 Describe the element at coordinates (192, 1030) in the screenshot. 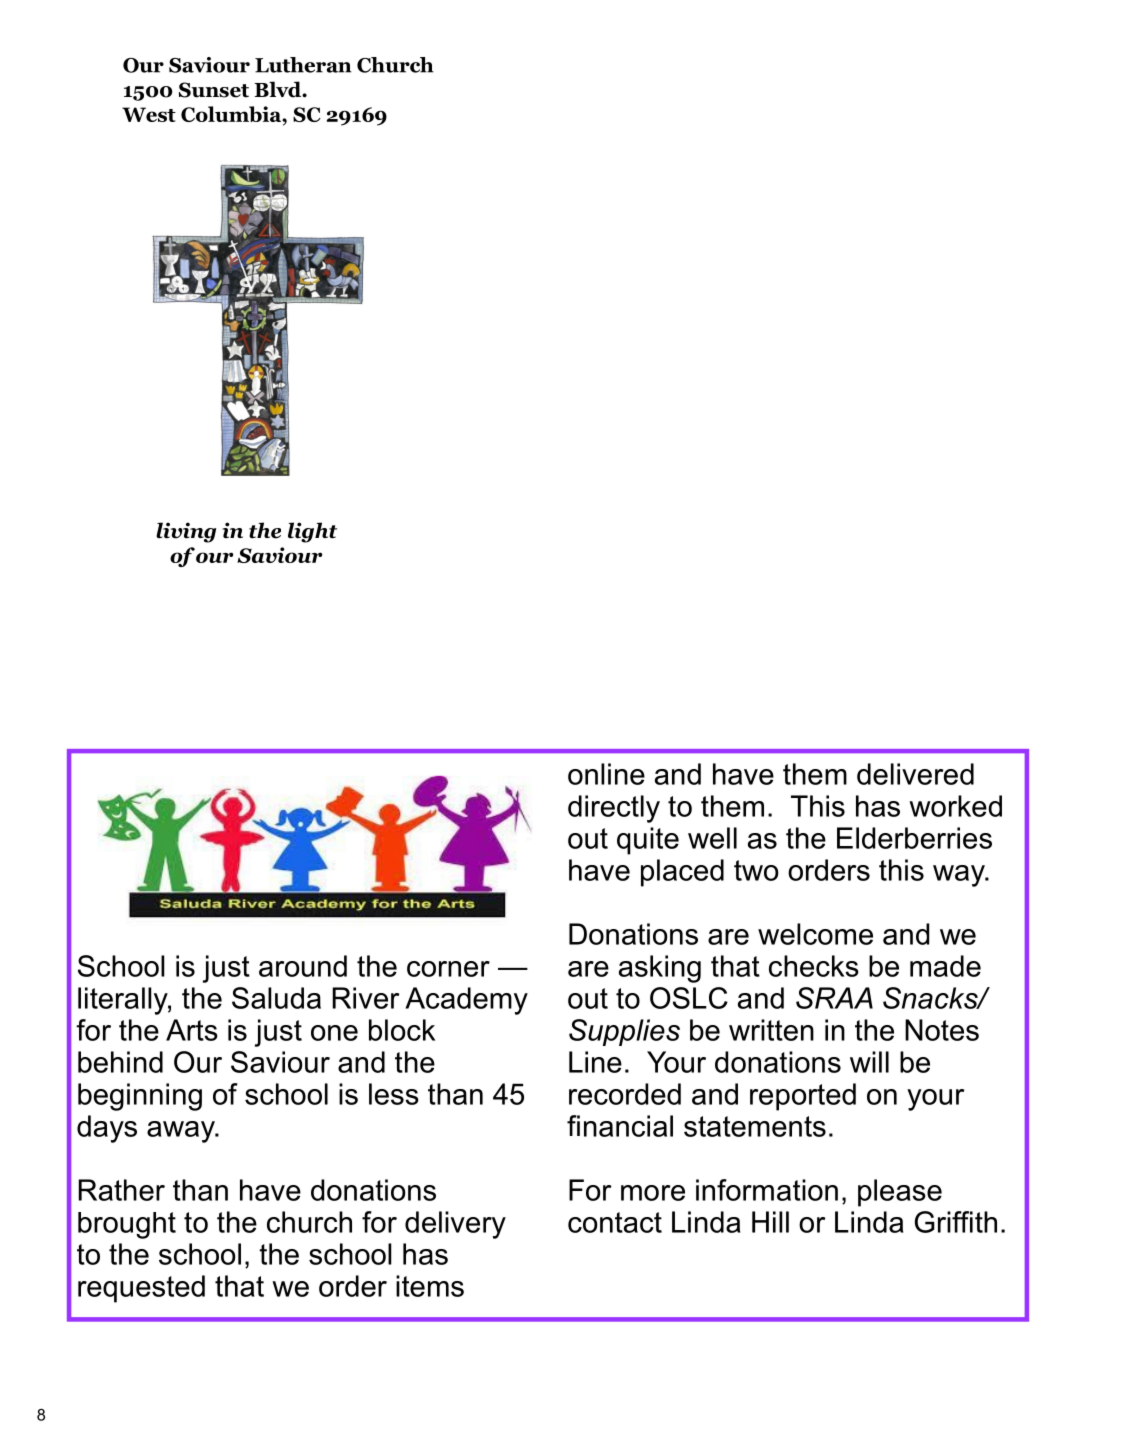

I see `Arts` at that location.
